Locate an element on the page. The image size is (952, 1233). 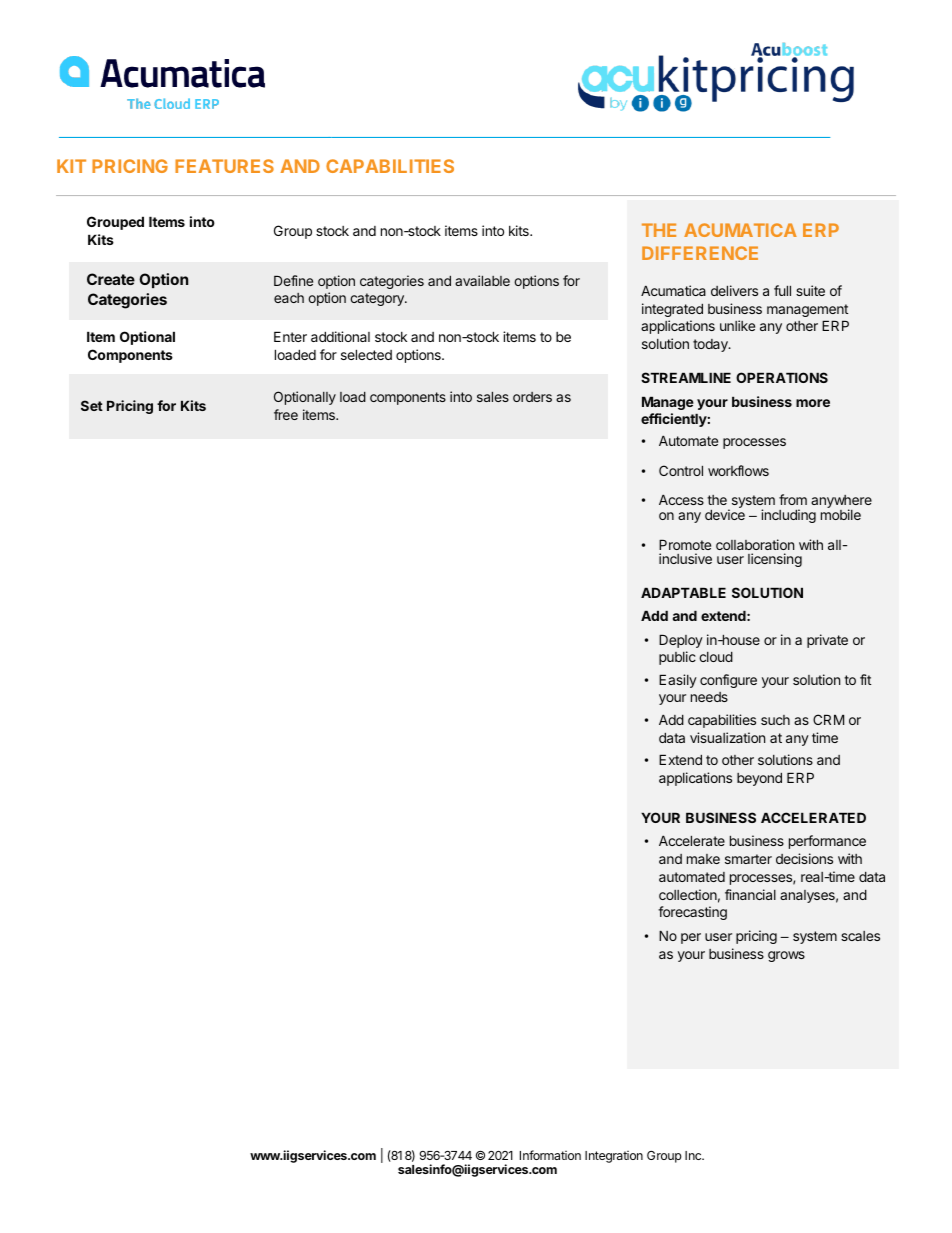
financial is located at coordinates (750, 894).
